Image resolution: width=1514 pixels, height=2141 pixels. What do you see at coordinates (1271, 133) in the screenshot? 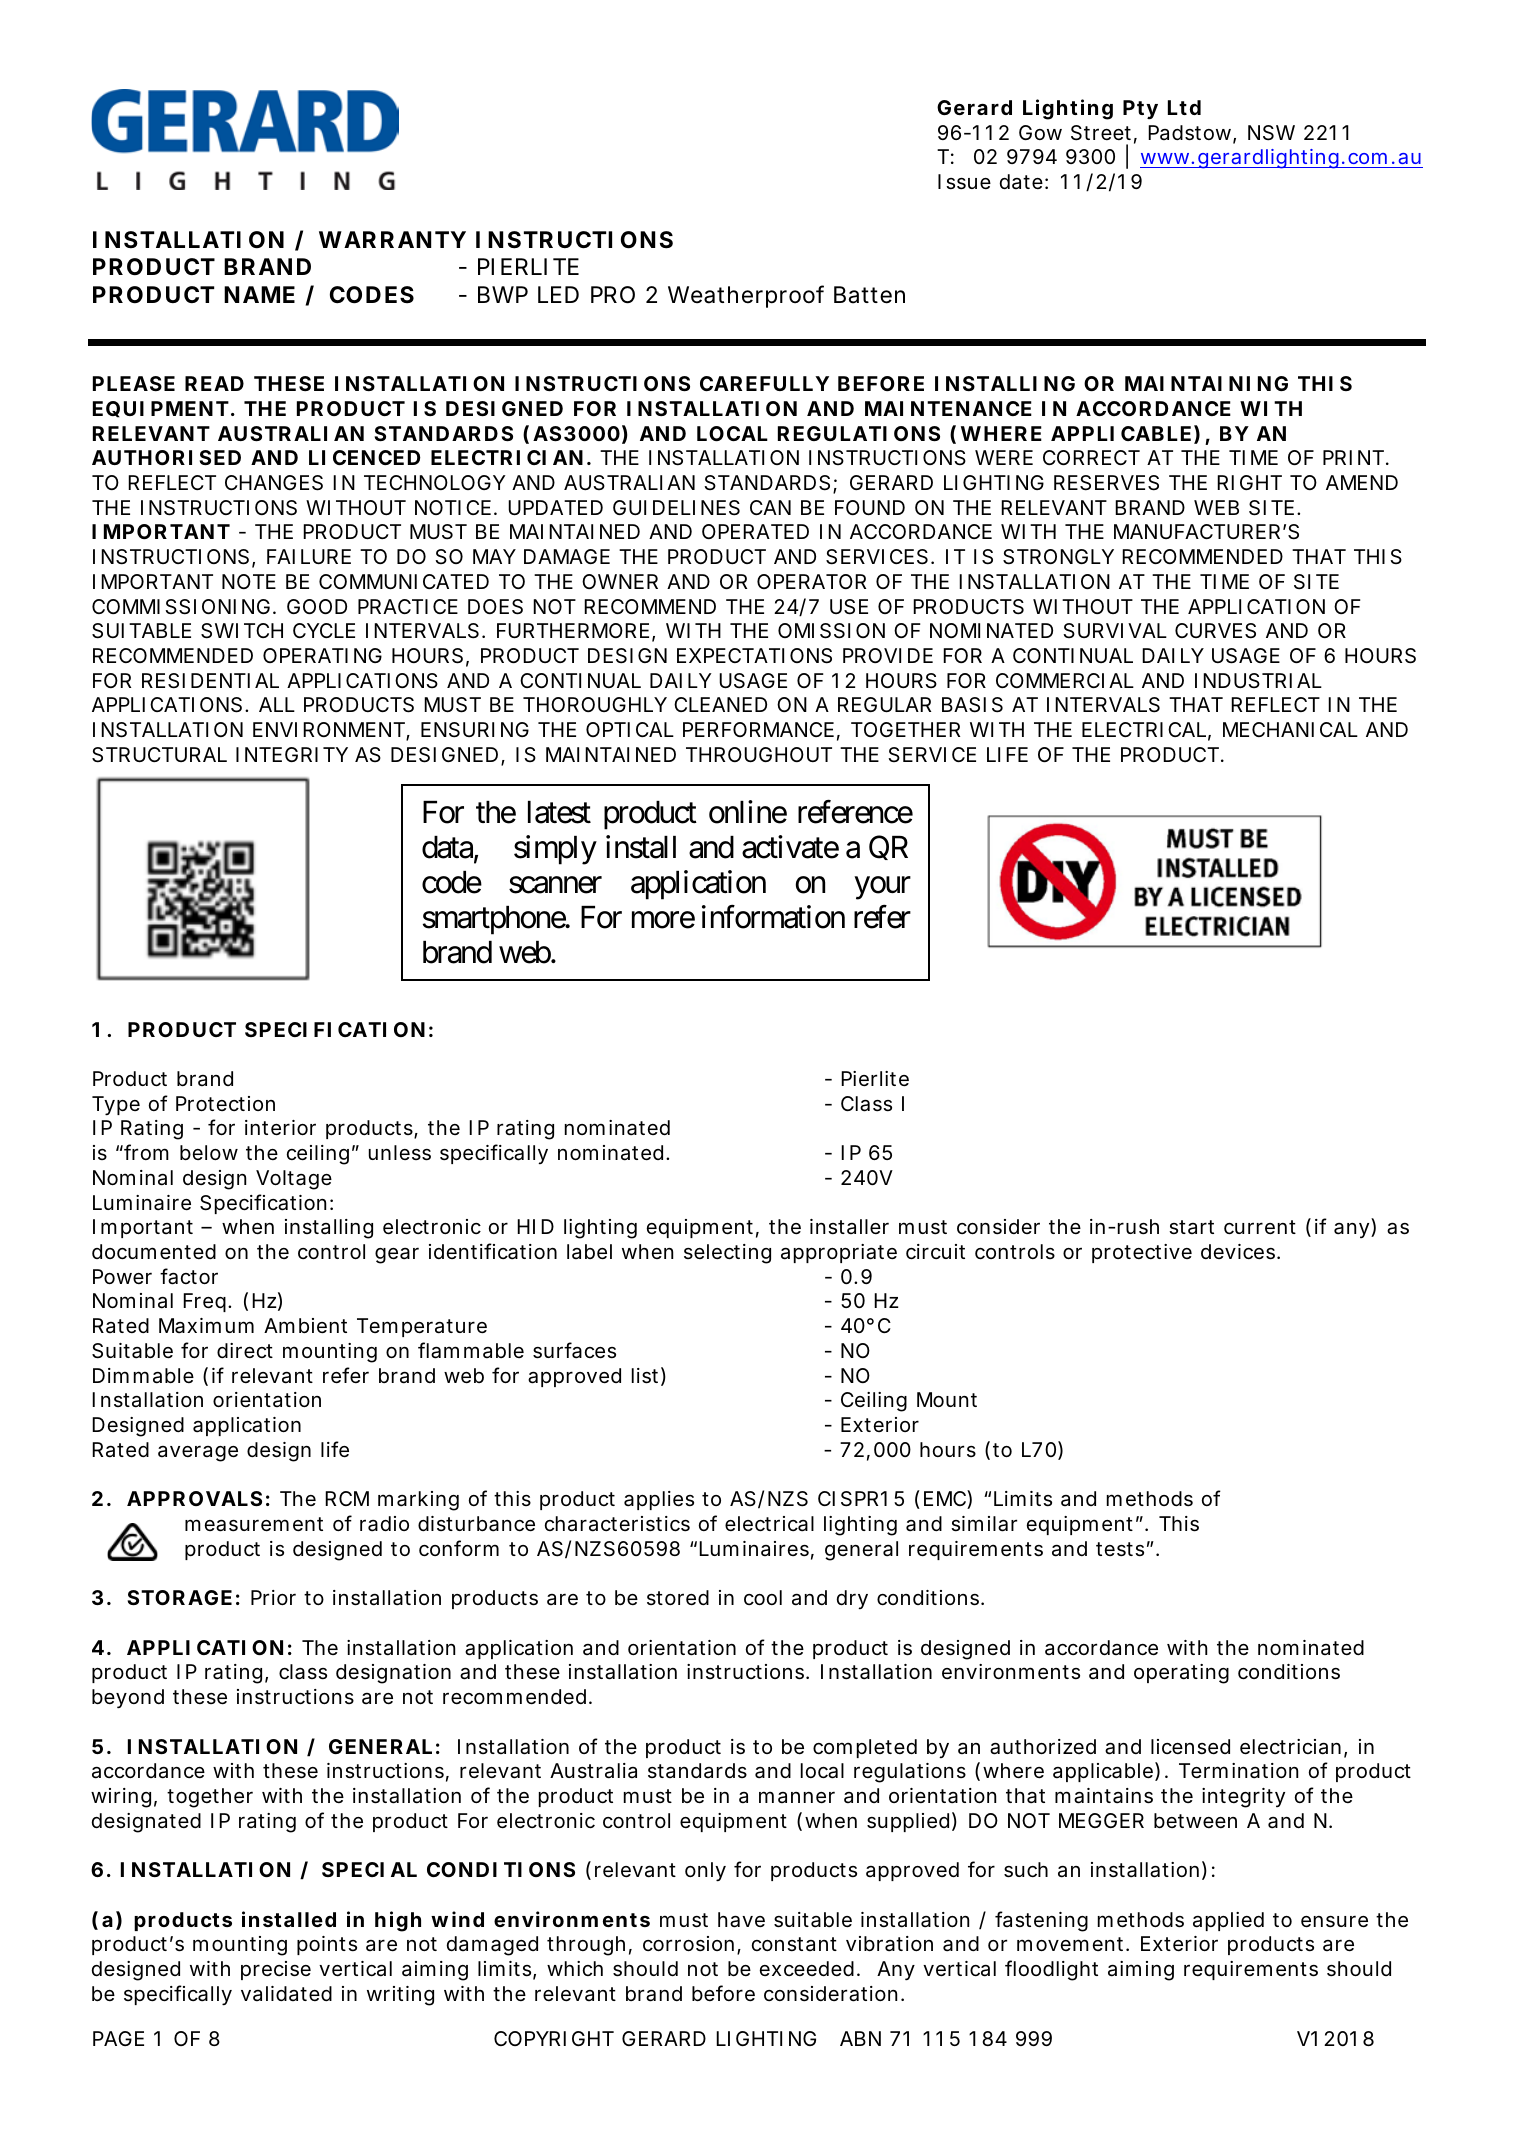
I see `NSW` at bounding box center [1271, 133].
